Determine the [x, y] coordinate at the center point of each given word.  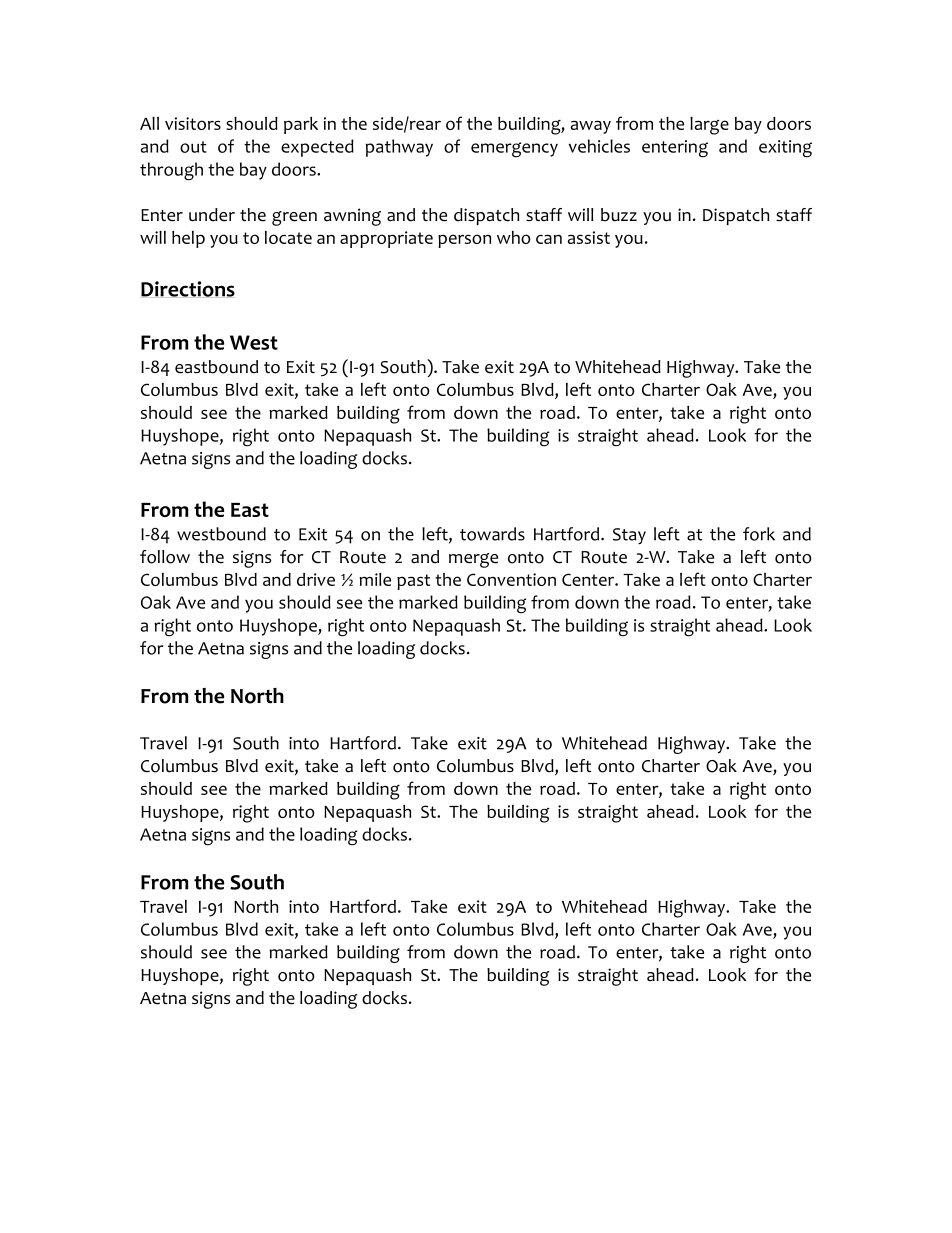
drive [316, 579]
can [549, 239]
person [464, 241]
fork [759, 534]
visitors [193, 123]
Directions [188, 289]
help [188, 239]
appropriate [386, 239]
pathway [399, 148]
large [709, 126]
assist [589, 237]
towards [492, 534]
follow [165, 557]
